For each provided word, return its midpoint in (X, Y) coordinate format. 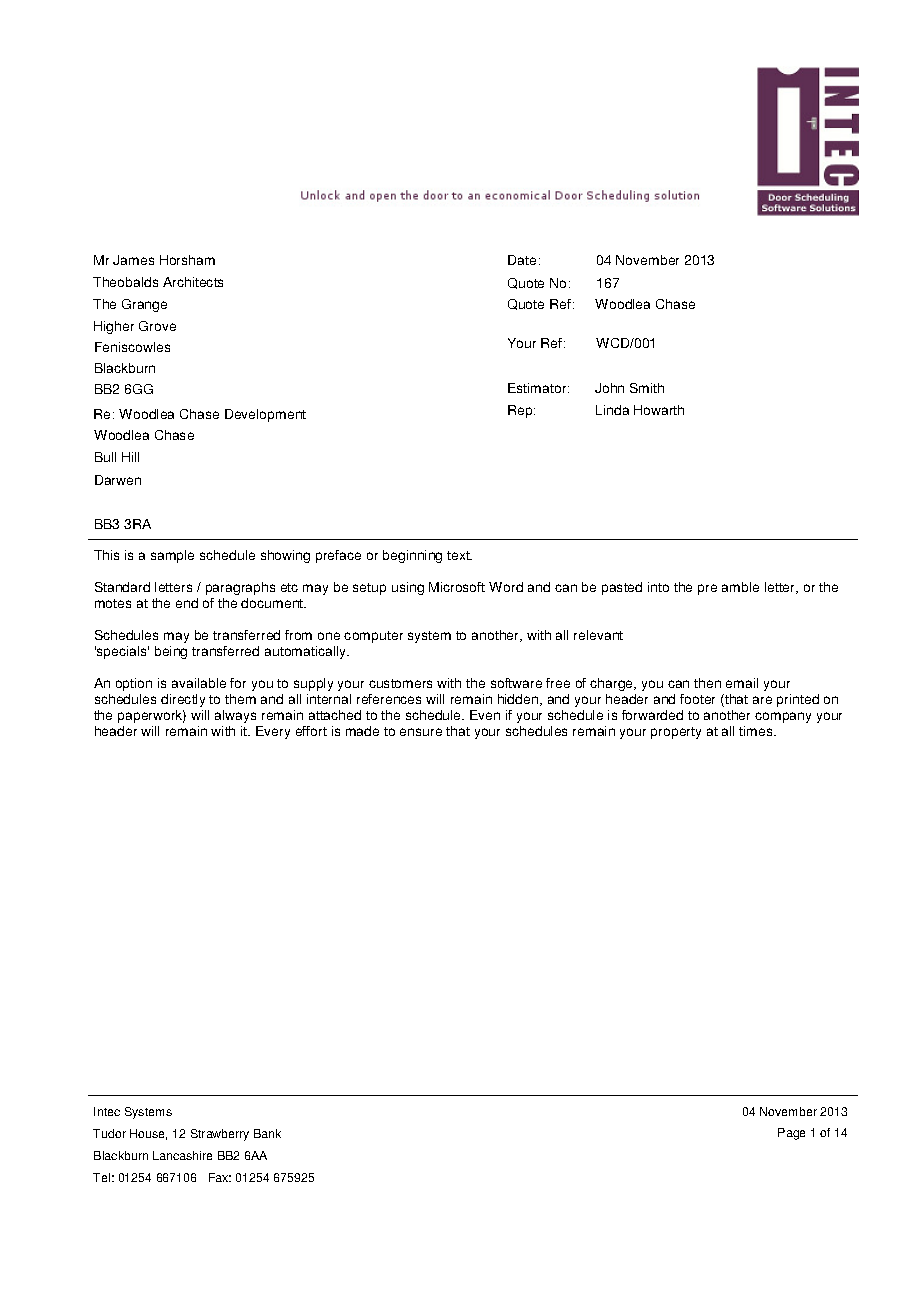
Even (485, 715)
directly (183, 700)
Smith (647, 388)
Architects (193, 282)
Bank (267, 1133)
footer (697, 699)
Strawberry (220, 1135)
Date (522, 260)
